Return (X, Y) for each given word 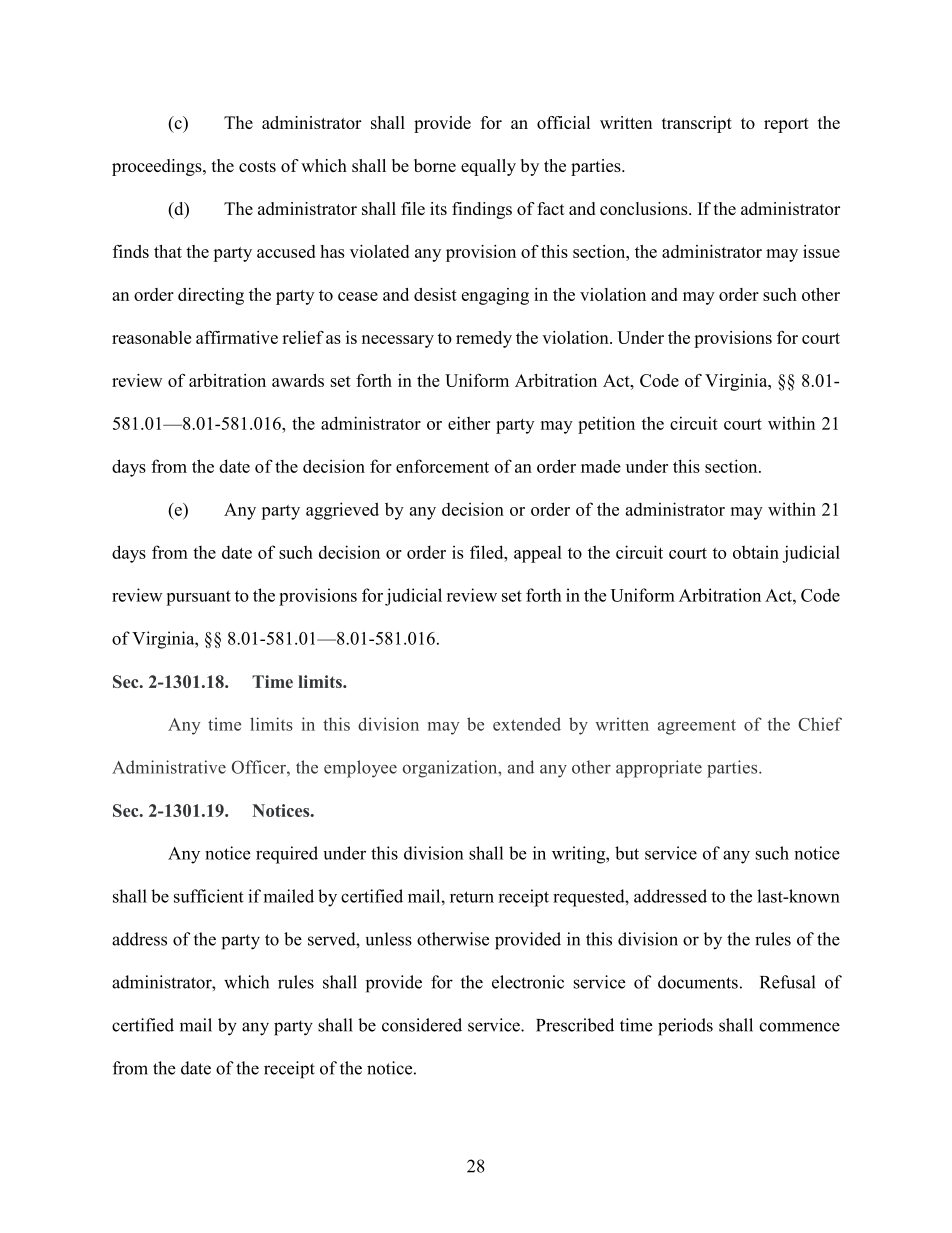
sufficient (209, 896)
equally (488, 167)
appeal (538, 554)
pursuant (198, 598)
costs (257, 166)
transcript (697, 124)
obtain (756, 552)
